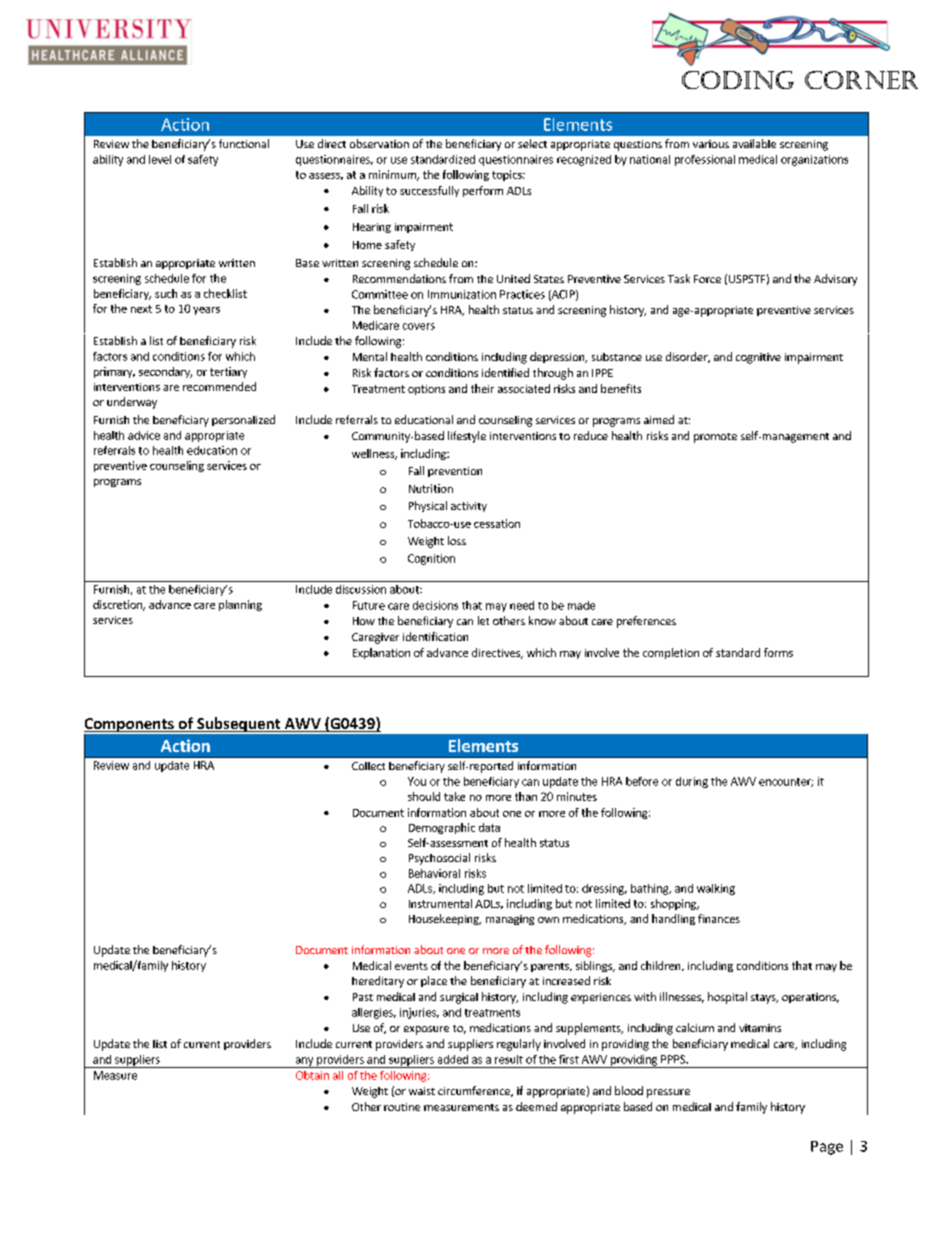 The height and width of the screenshot is (1233, 952). I want to click on available, so click(754, 143).
